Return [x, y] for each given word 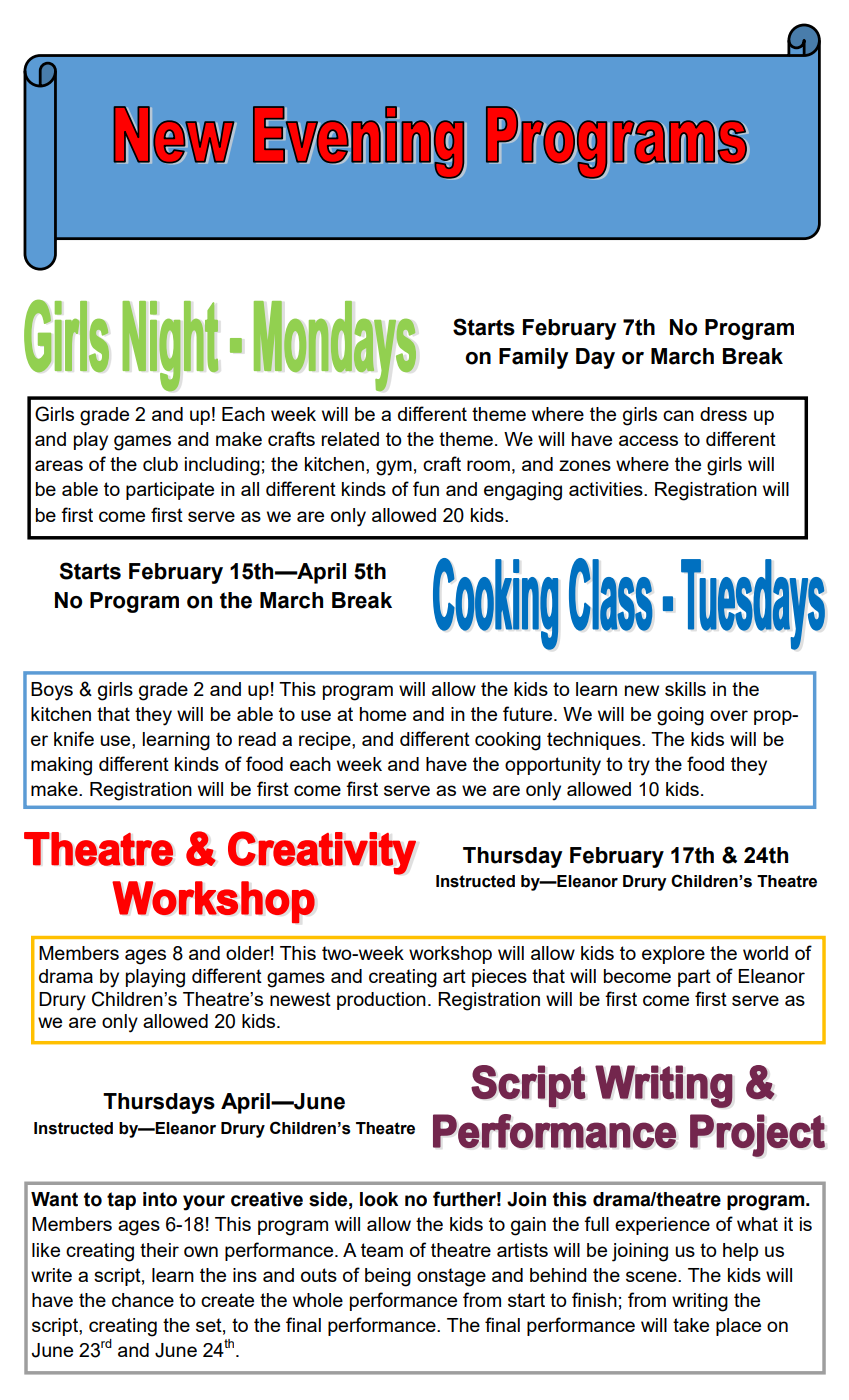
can [678, 415]
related [350, 439]
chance [143, 1300]
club [160, 464]
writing [700, 1302]
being [388, 1277]
